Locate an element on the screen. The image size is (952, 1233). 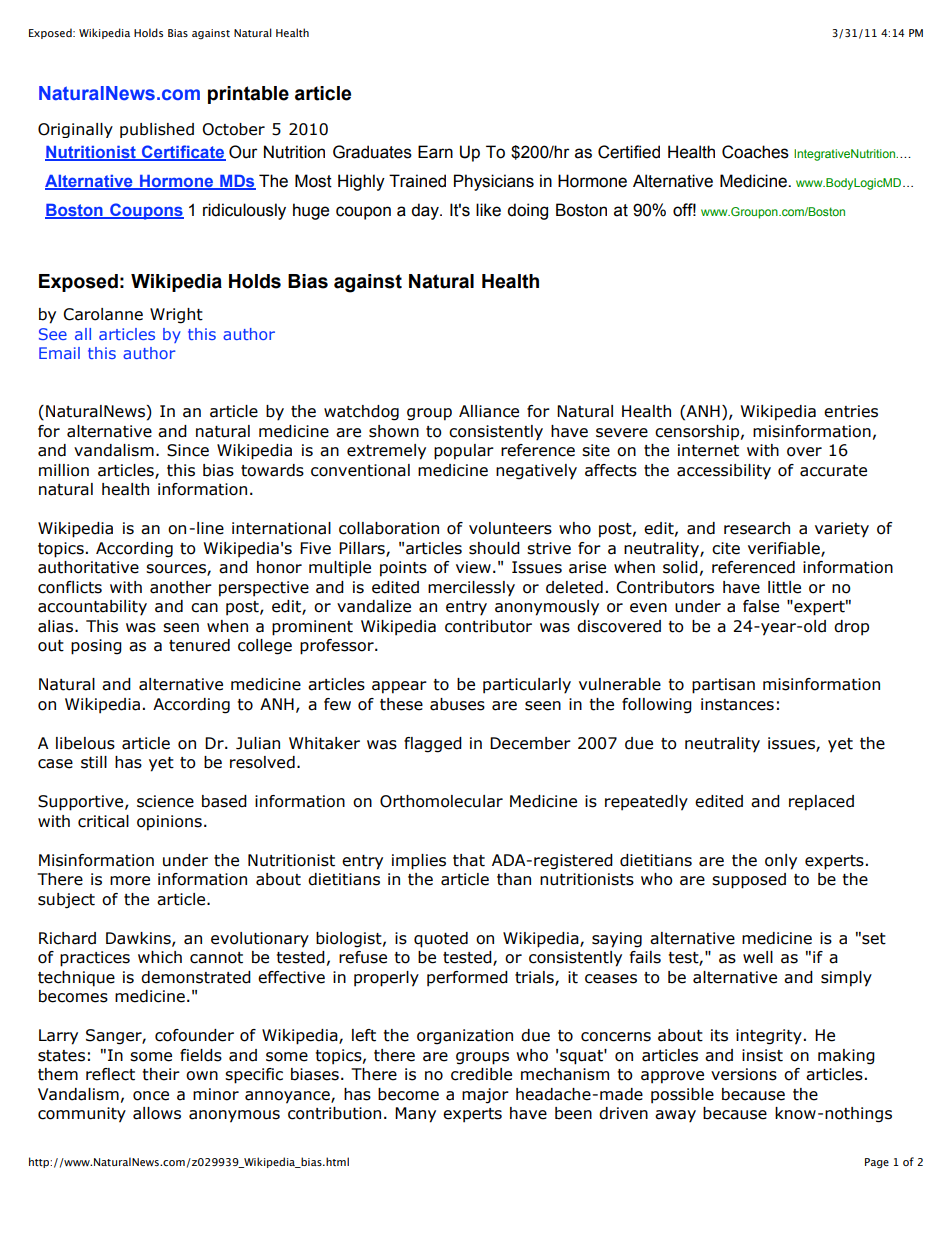
false is located at coordinates (761, 606).
